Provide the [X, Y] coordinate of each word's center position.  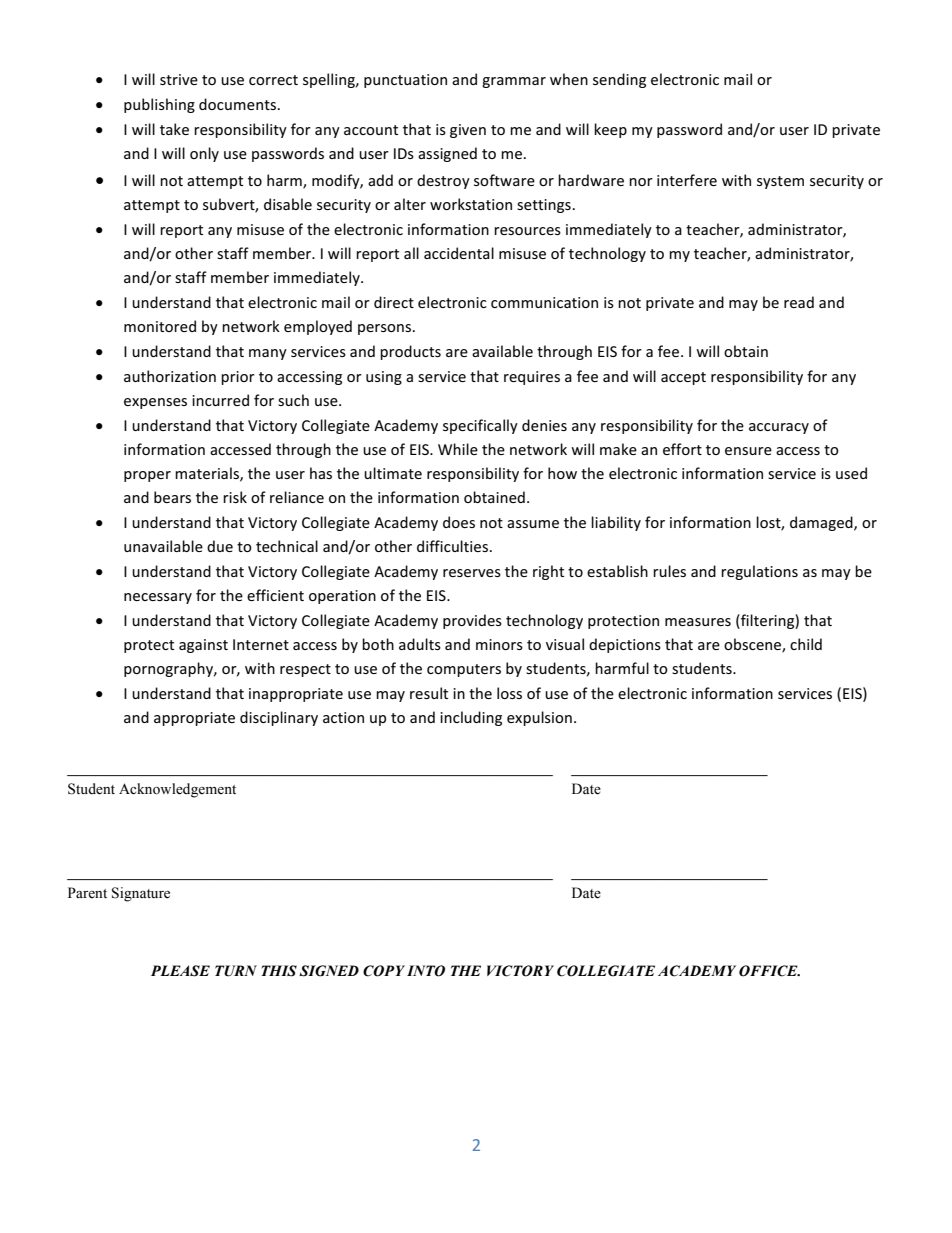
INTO [426, 971]
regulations [759, 572]
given [468, 131]
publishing [159, 105]
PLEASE [180, 971]
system [780, 182]
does [459, 522]
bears [172, 497]
